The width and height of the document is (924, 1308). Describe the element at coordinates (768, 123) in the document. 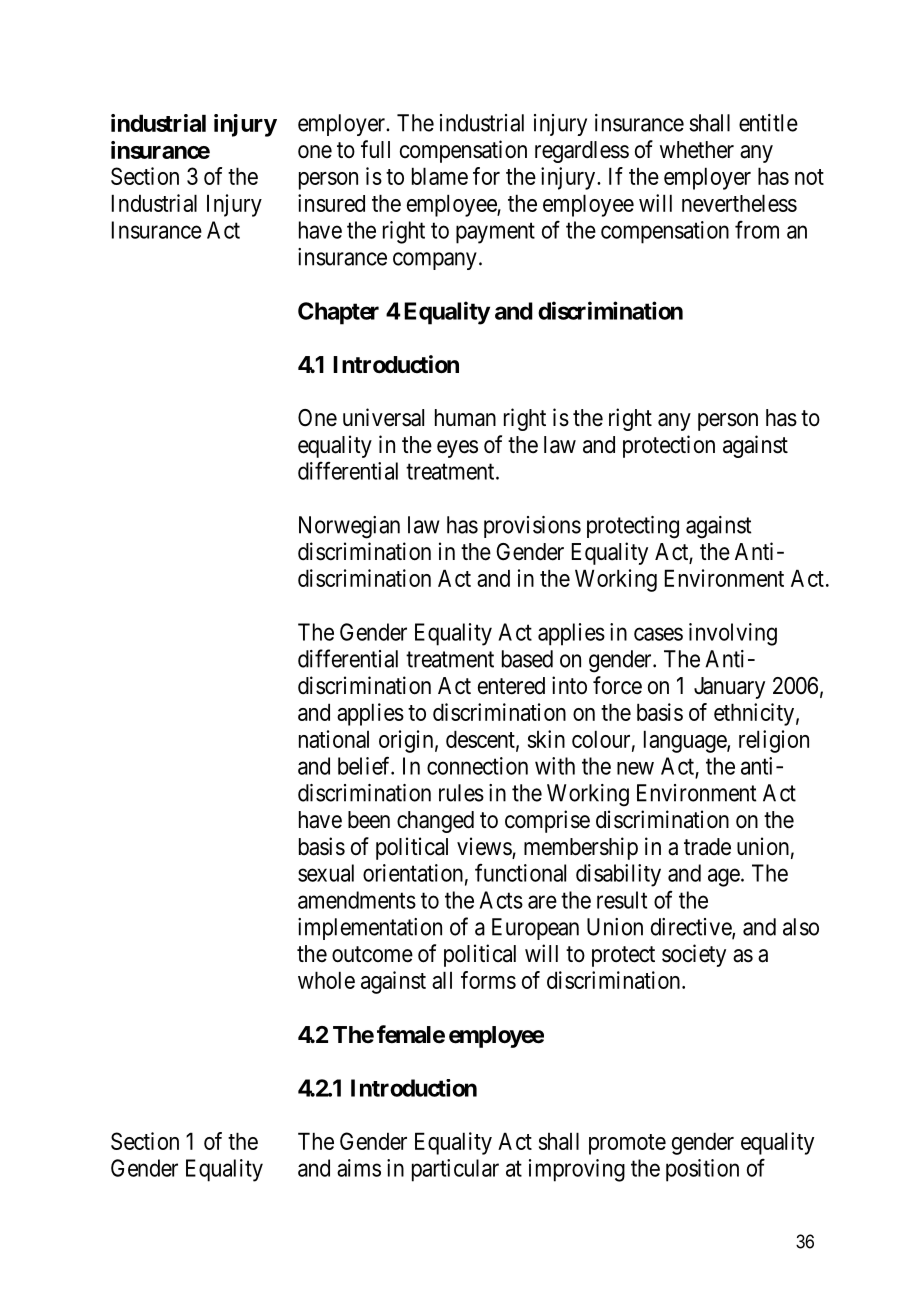

I see `entitle` at that location.
